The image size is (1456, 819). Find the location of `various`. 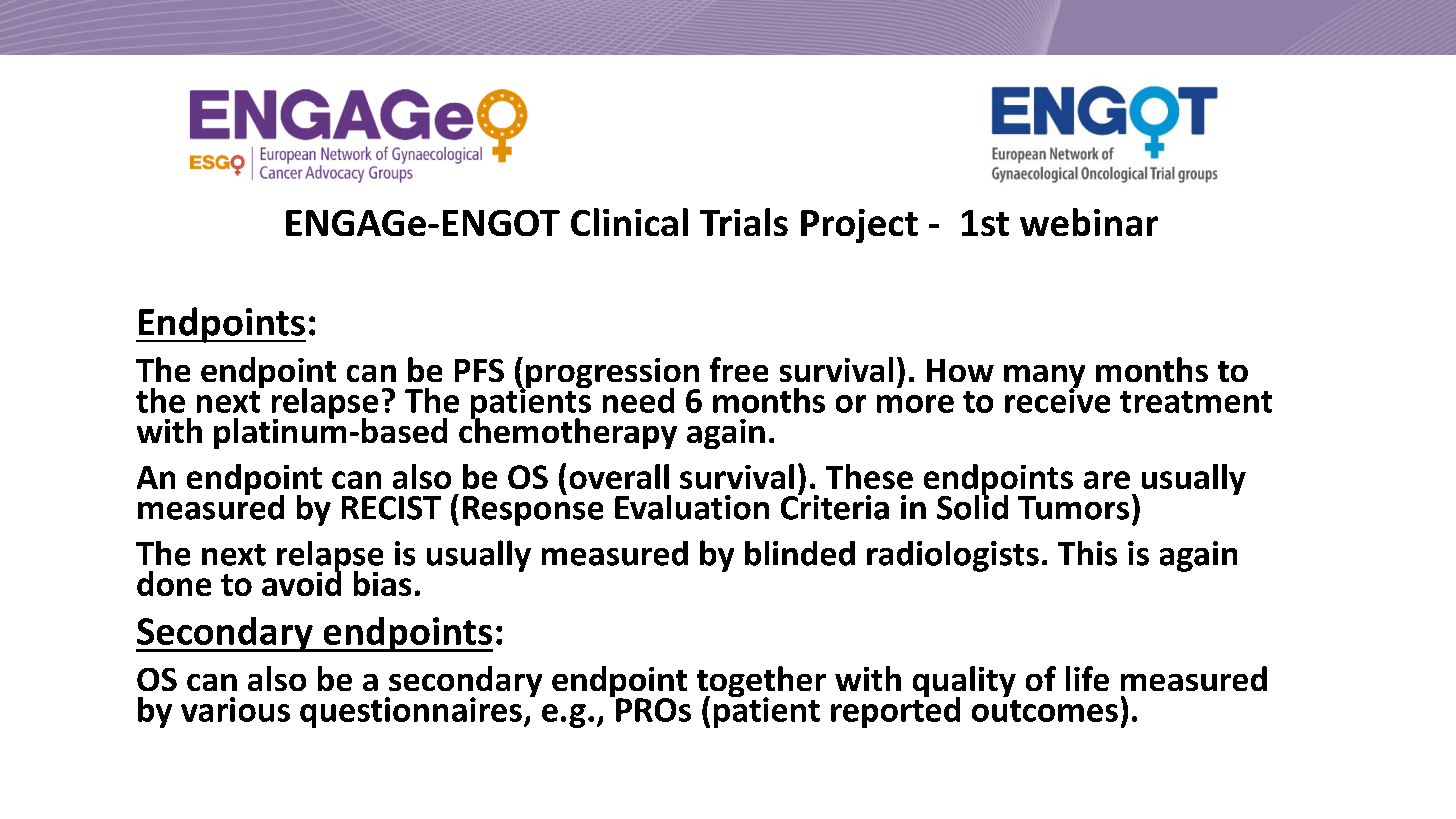

various is located at coordinates (235, 709).
